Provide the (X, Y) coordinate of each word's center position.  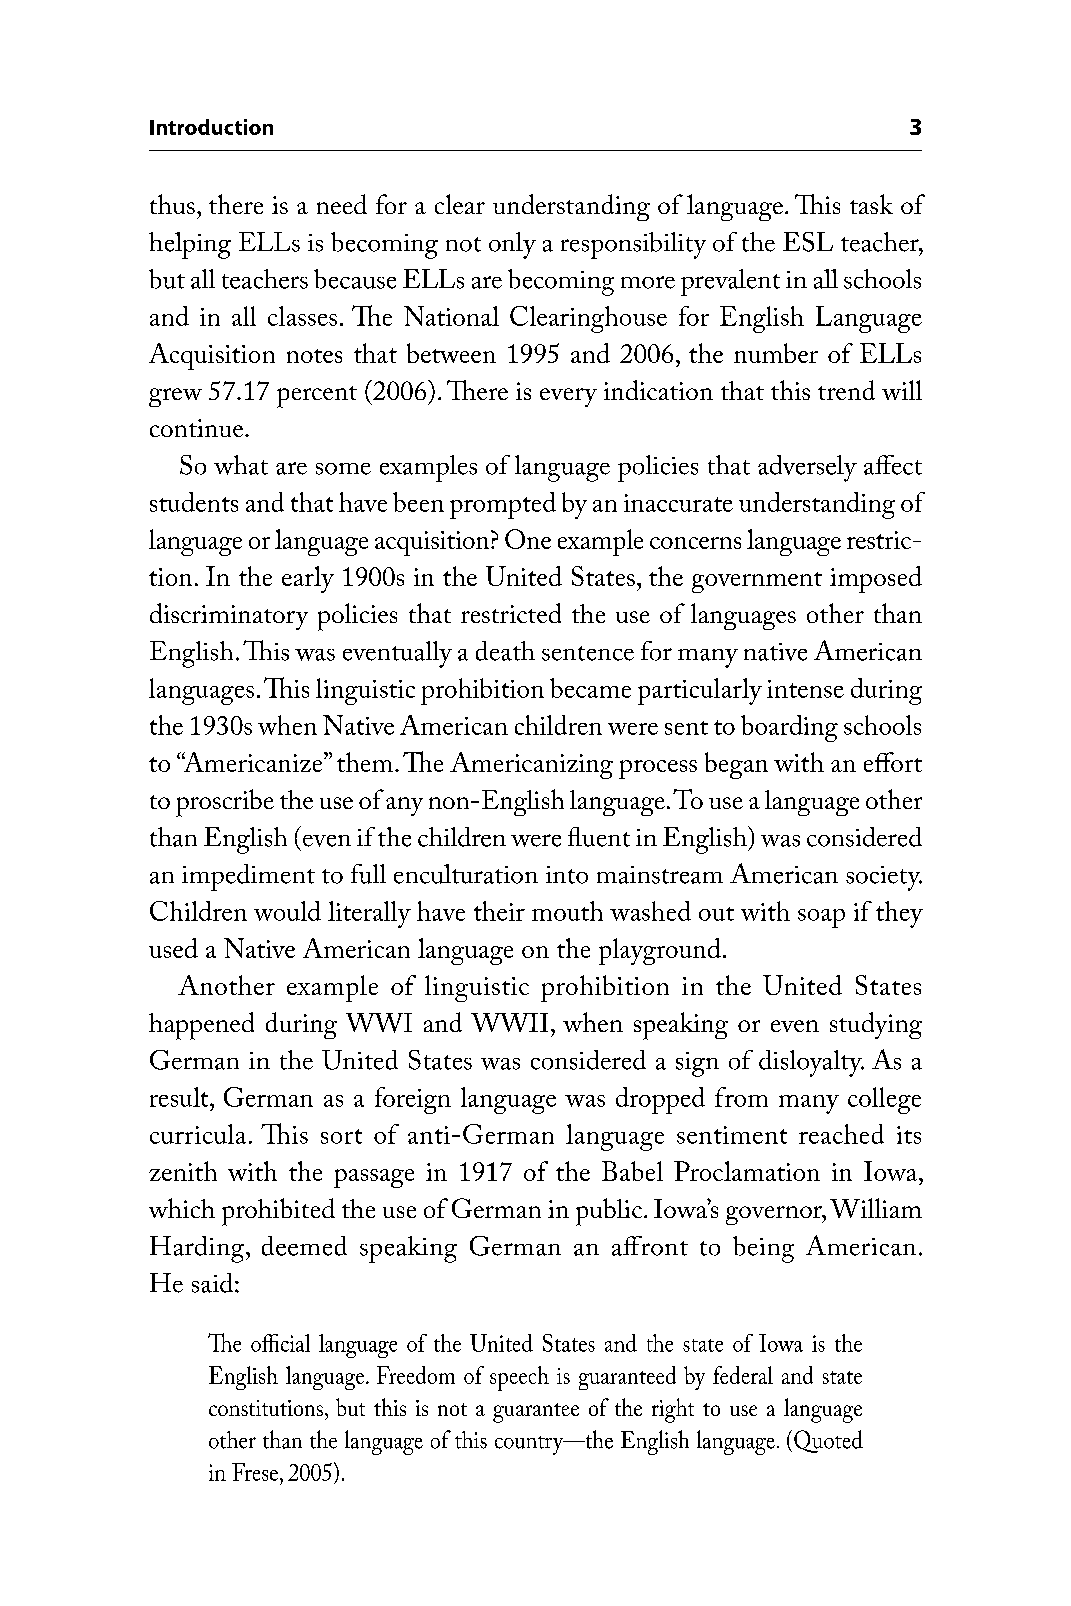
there (236, 204)
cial (294, 1343)
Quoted (828, 1441)
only (512, 245)
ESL (808, 242)
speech (519, 1378)
